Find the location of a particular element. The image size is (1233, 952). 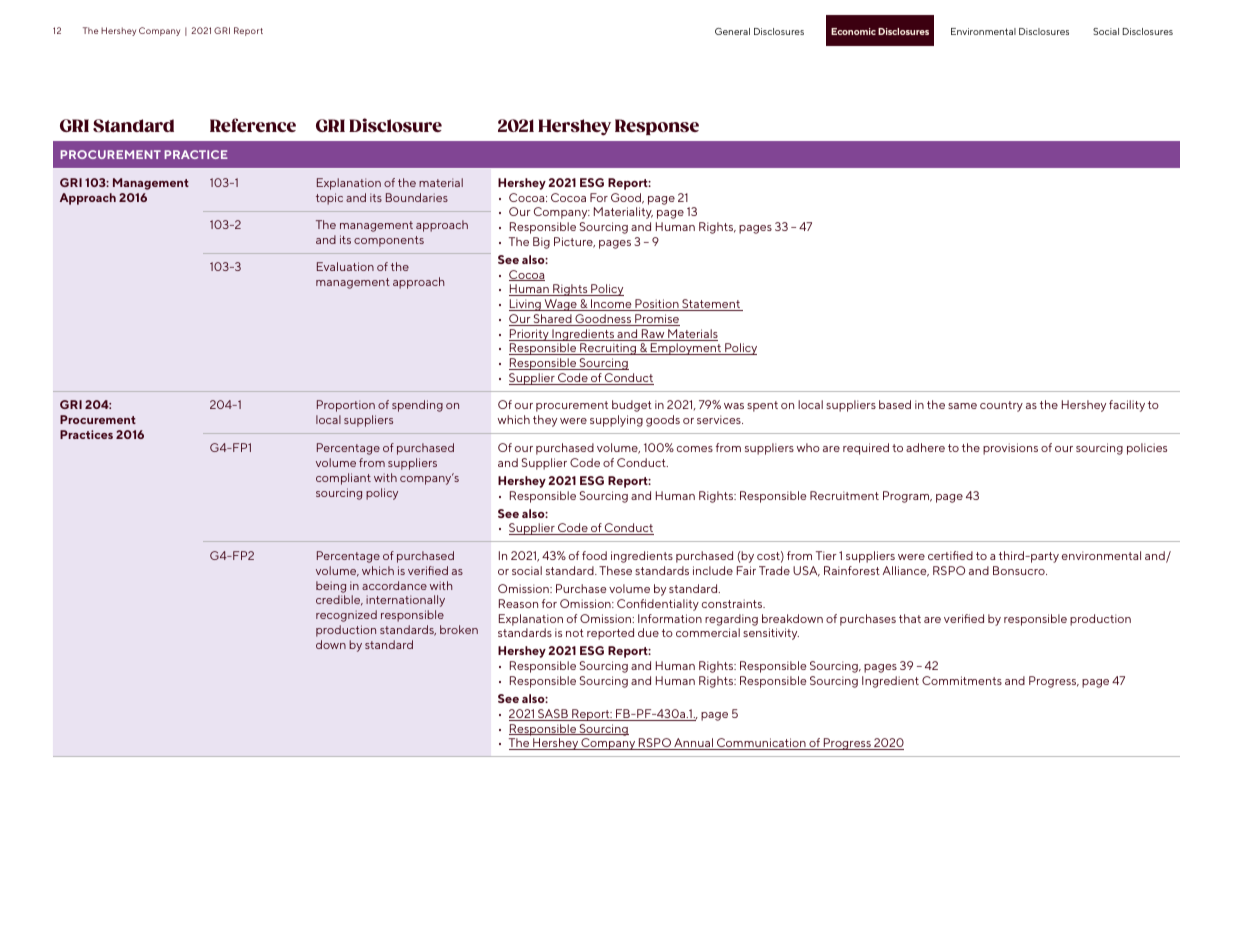

was is located at coordinates (734, 406).
